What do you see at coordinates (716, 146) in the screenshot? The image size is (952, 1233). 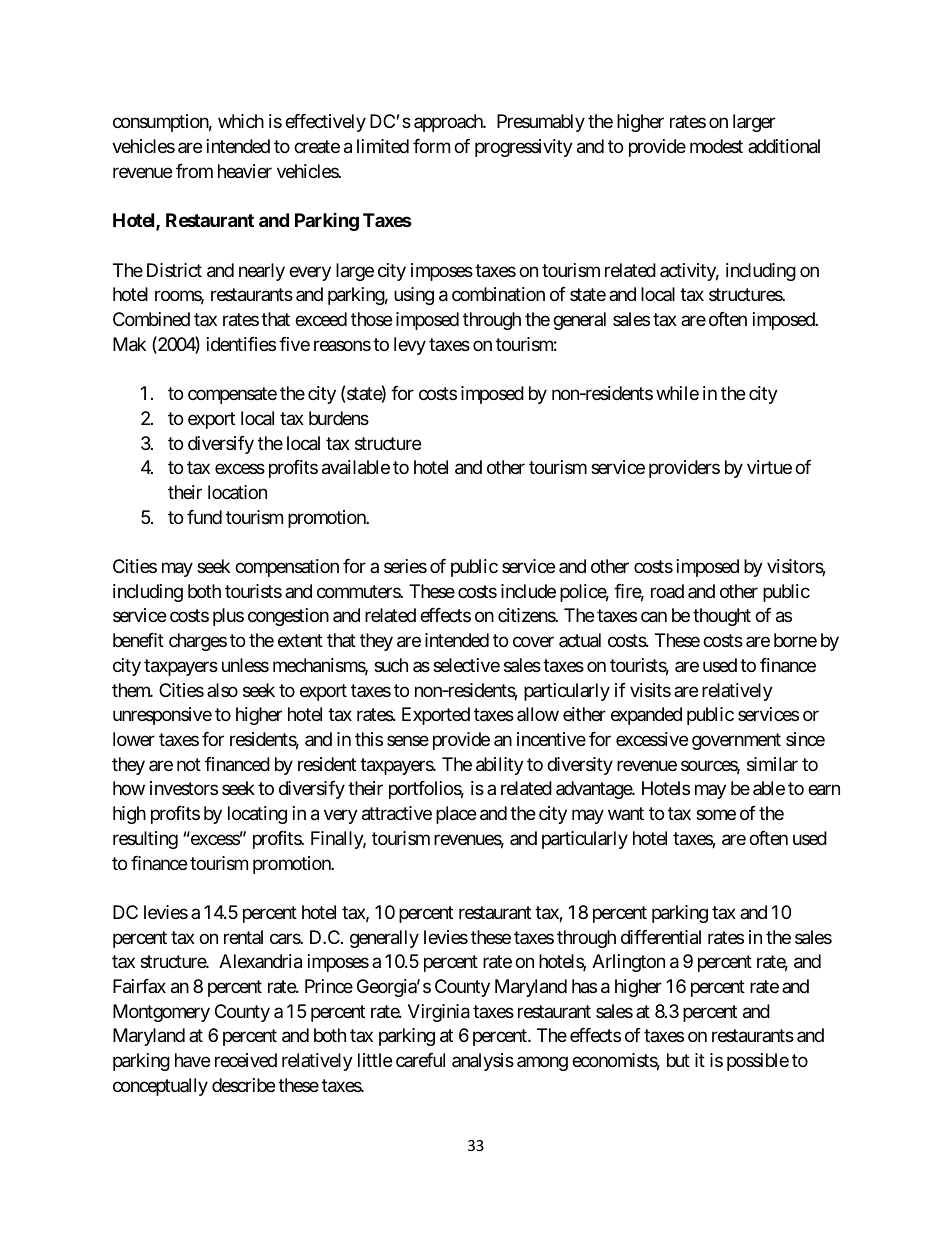 I see `modest` at bounding box center [716, 146].
